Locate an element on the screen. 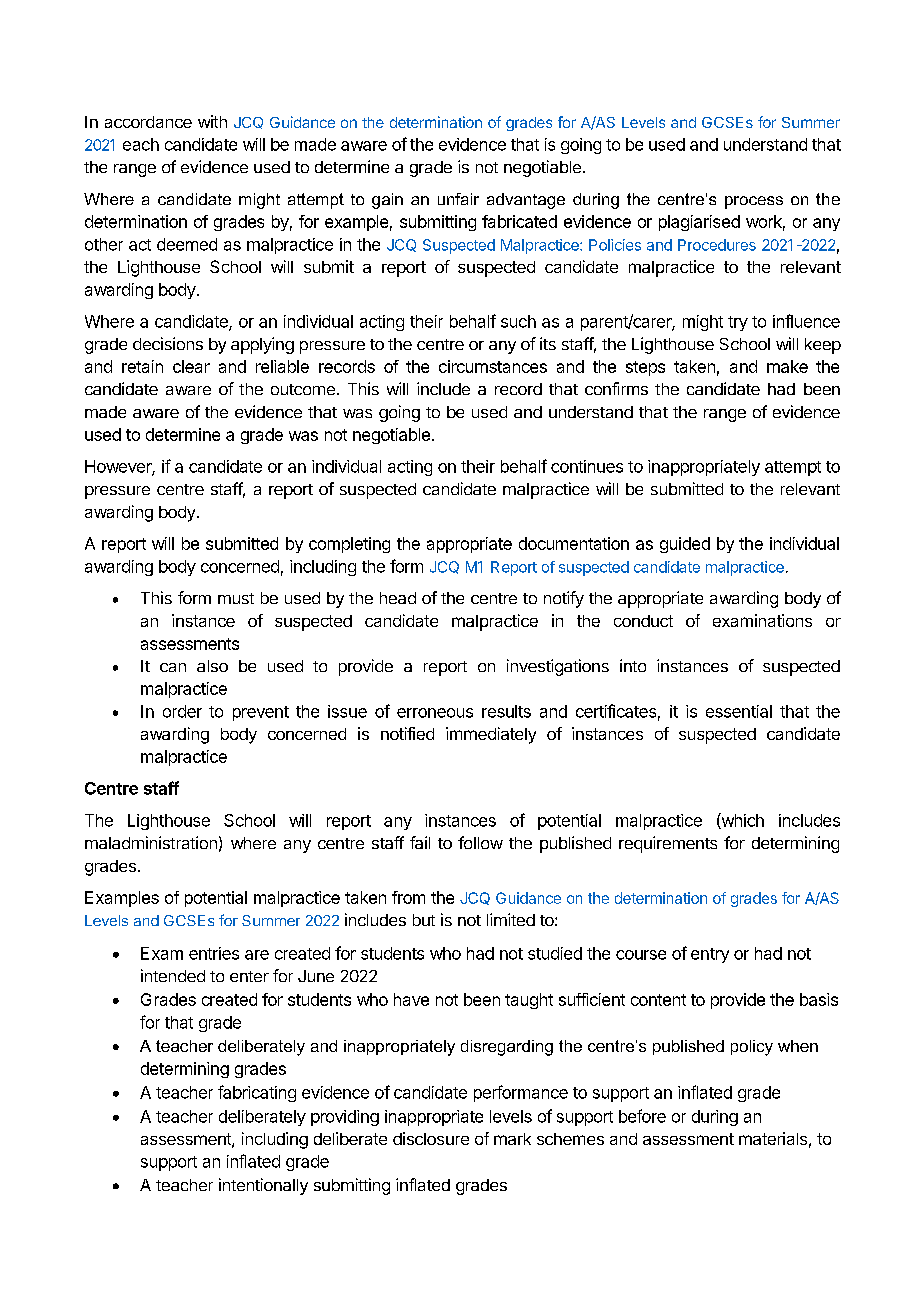 The image size is (924, 1309). essential is located at coordinates (739, 711).
